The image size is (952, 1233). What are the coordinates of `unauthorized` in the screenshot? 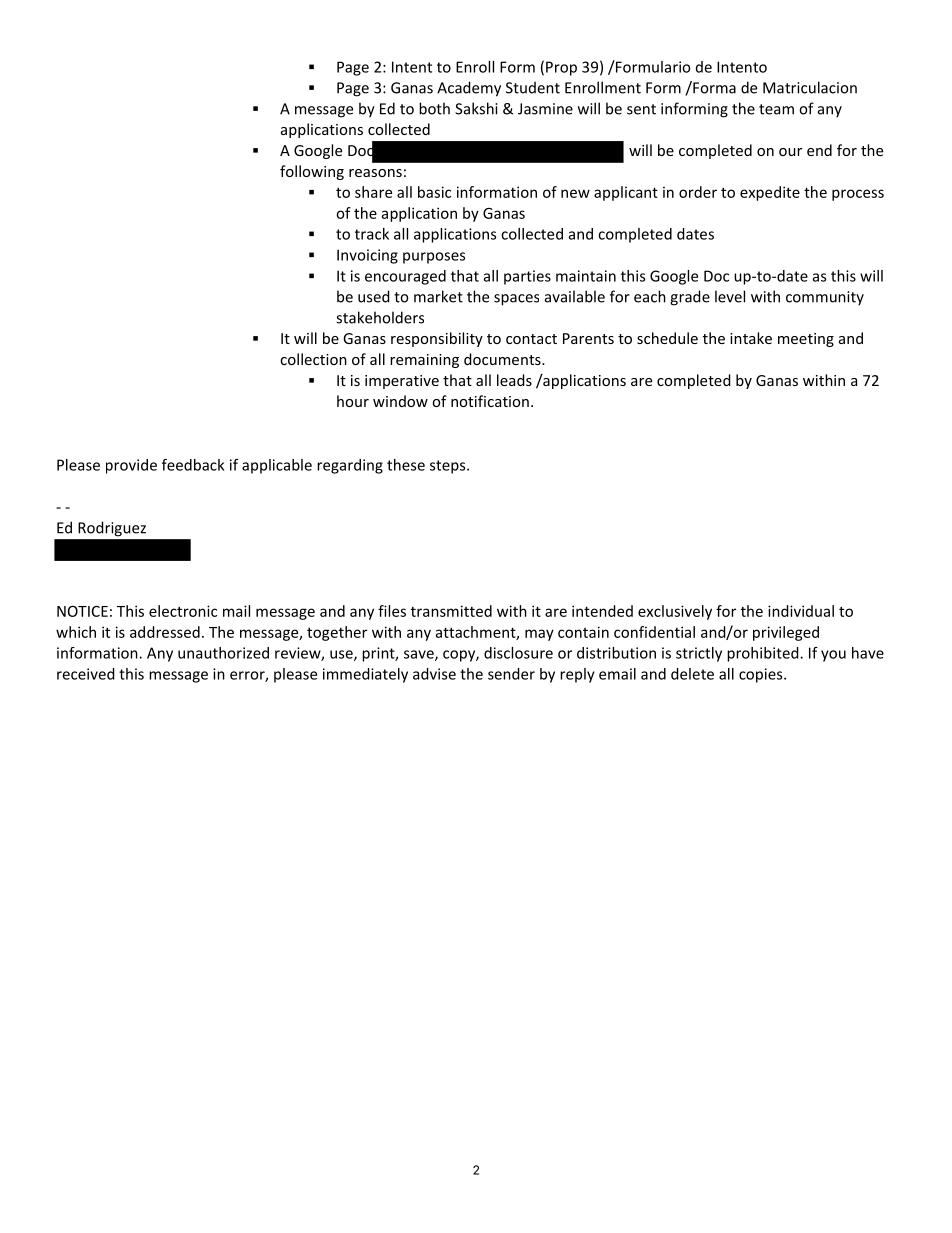 It's located at (223, 653).
